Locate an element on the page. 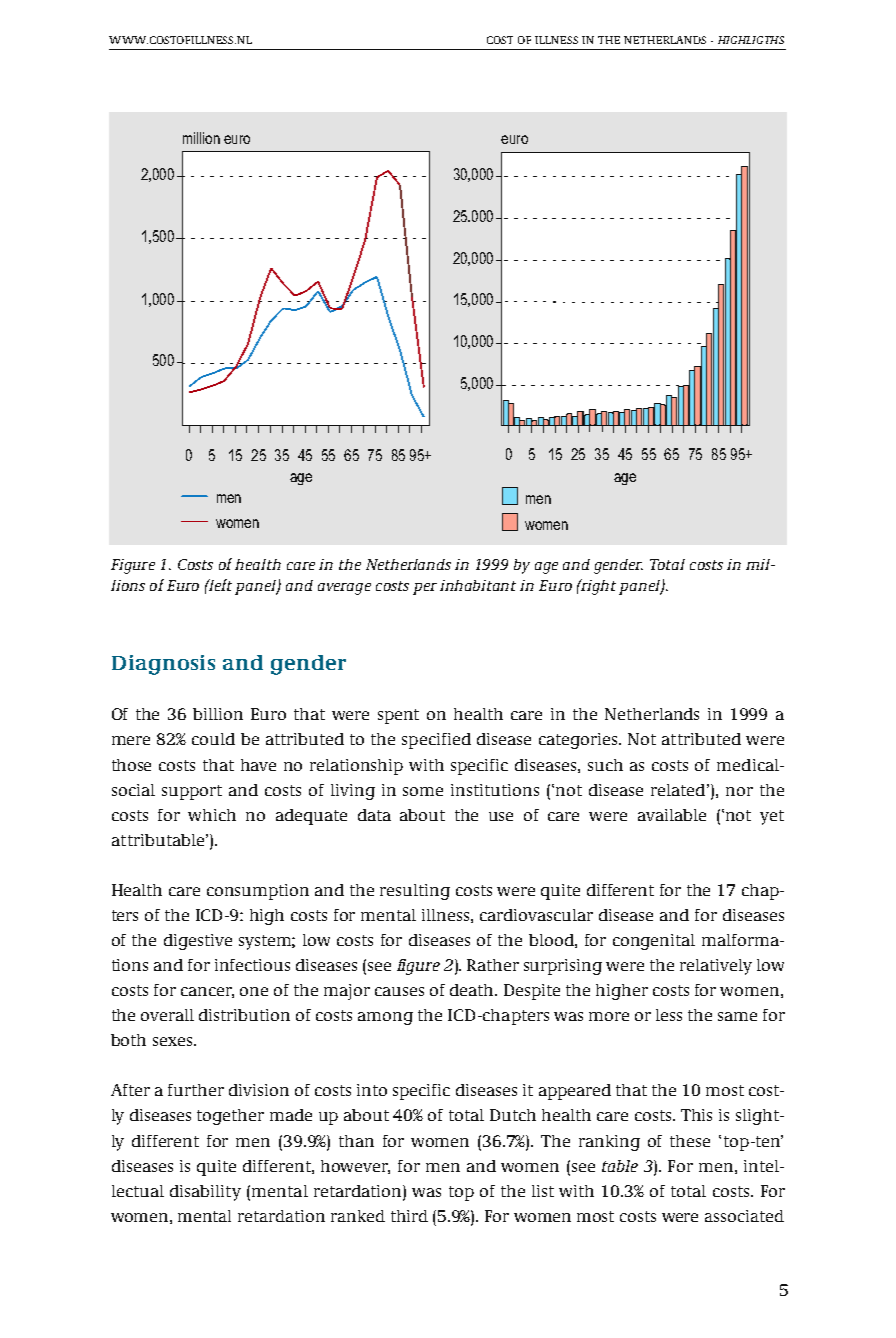  million is located at coordinates (201, 138).
